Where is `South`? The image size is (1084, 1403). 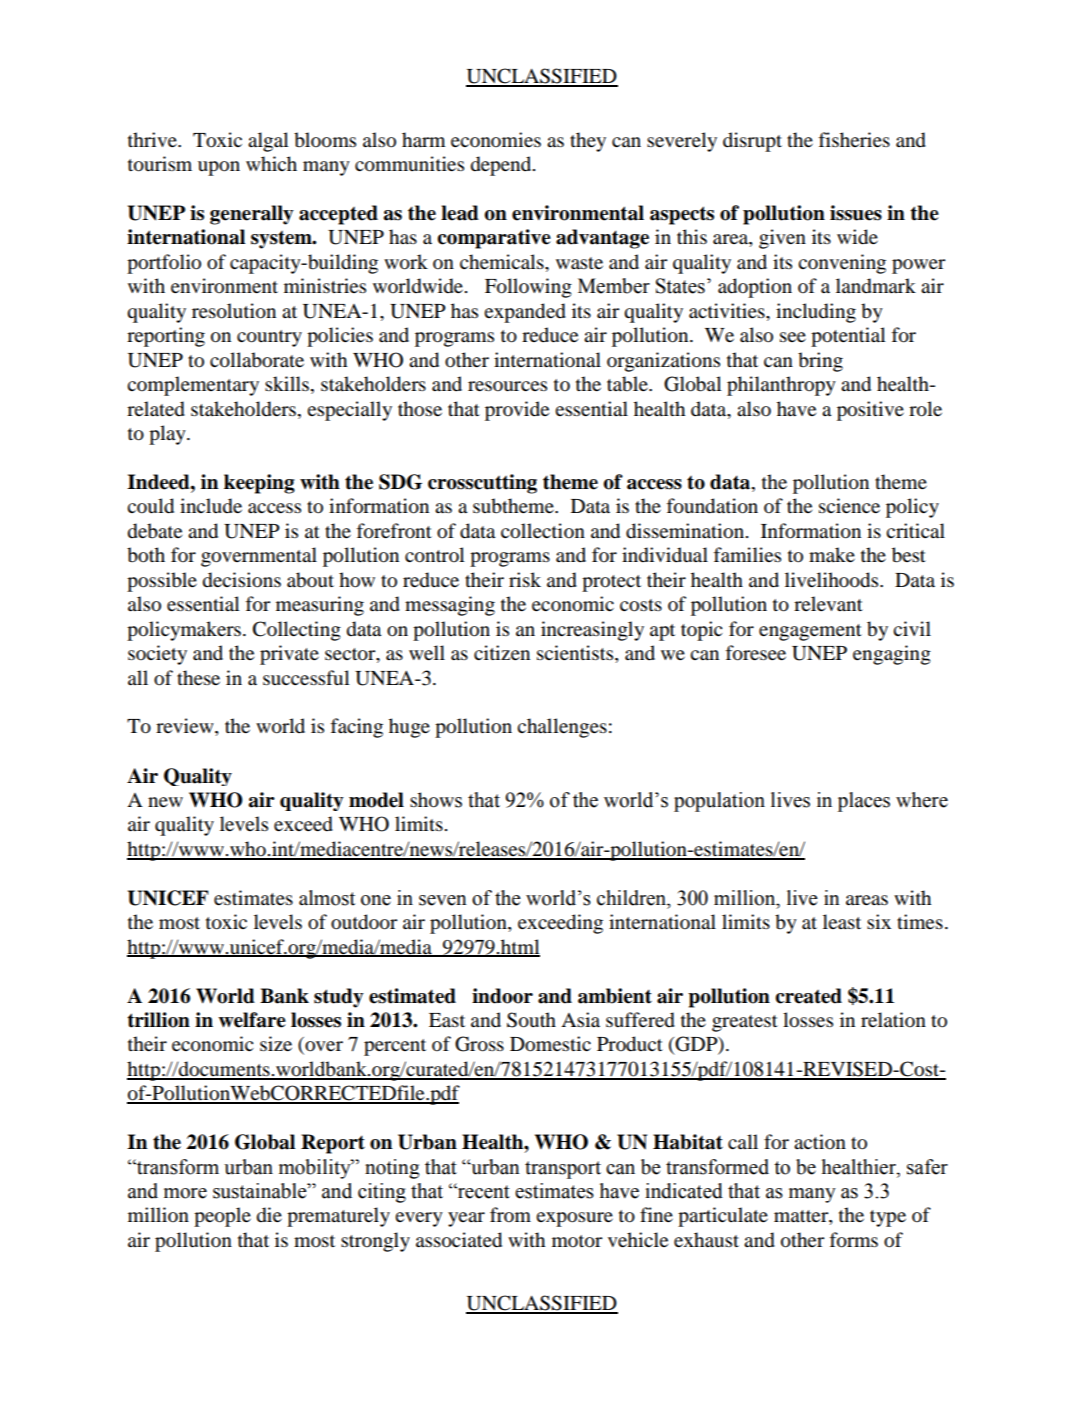 South is located at coordinates (531, 1020).
